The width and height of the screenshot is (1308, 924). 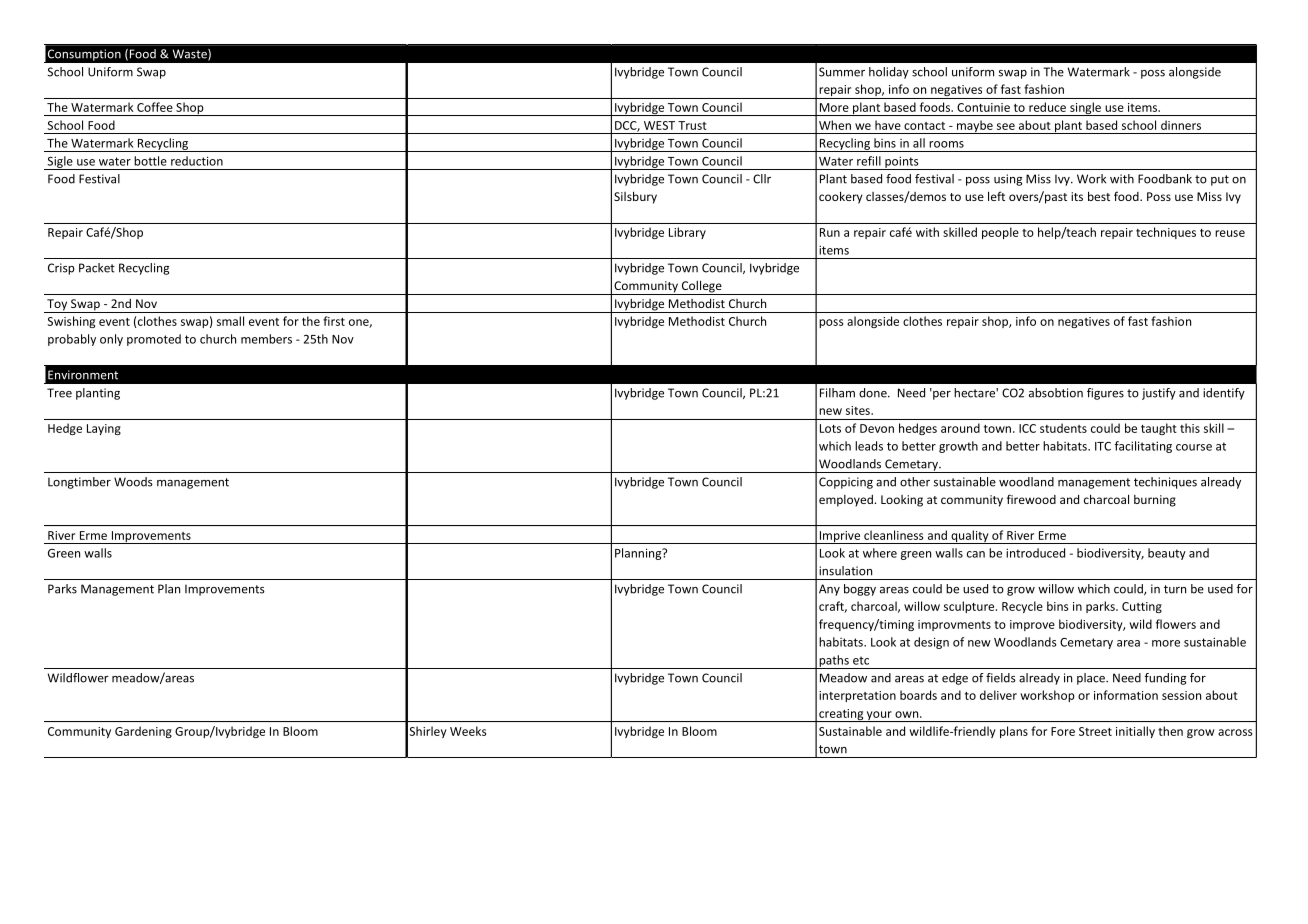 I want to click on single, so click(x=1085, y=109).
